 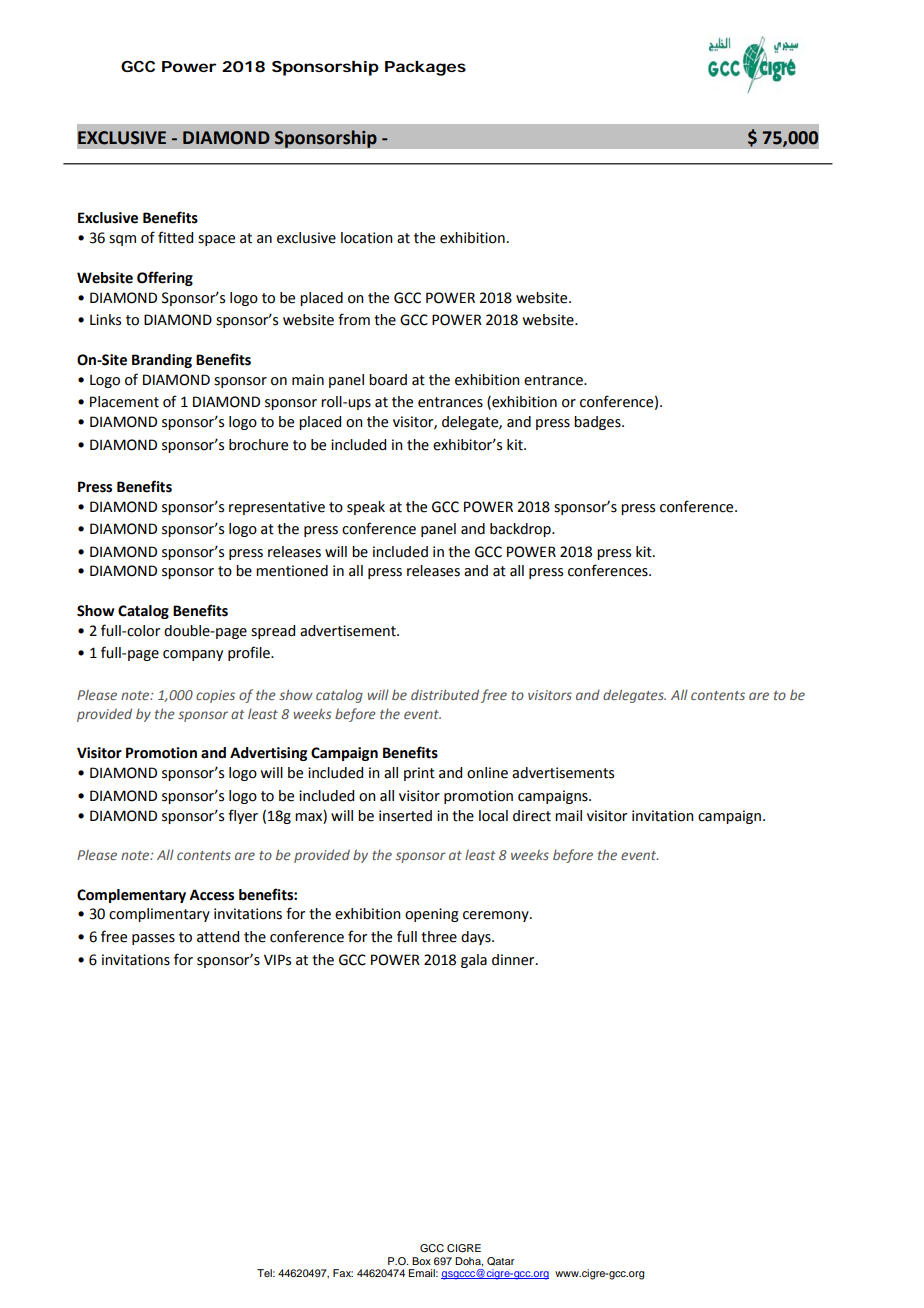 I want to click on dinner, so click(x=514, y=960).
